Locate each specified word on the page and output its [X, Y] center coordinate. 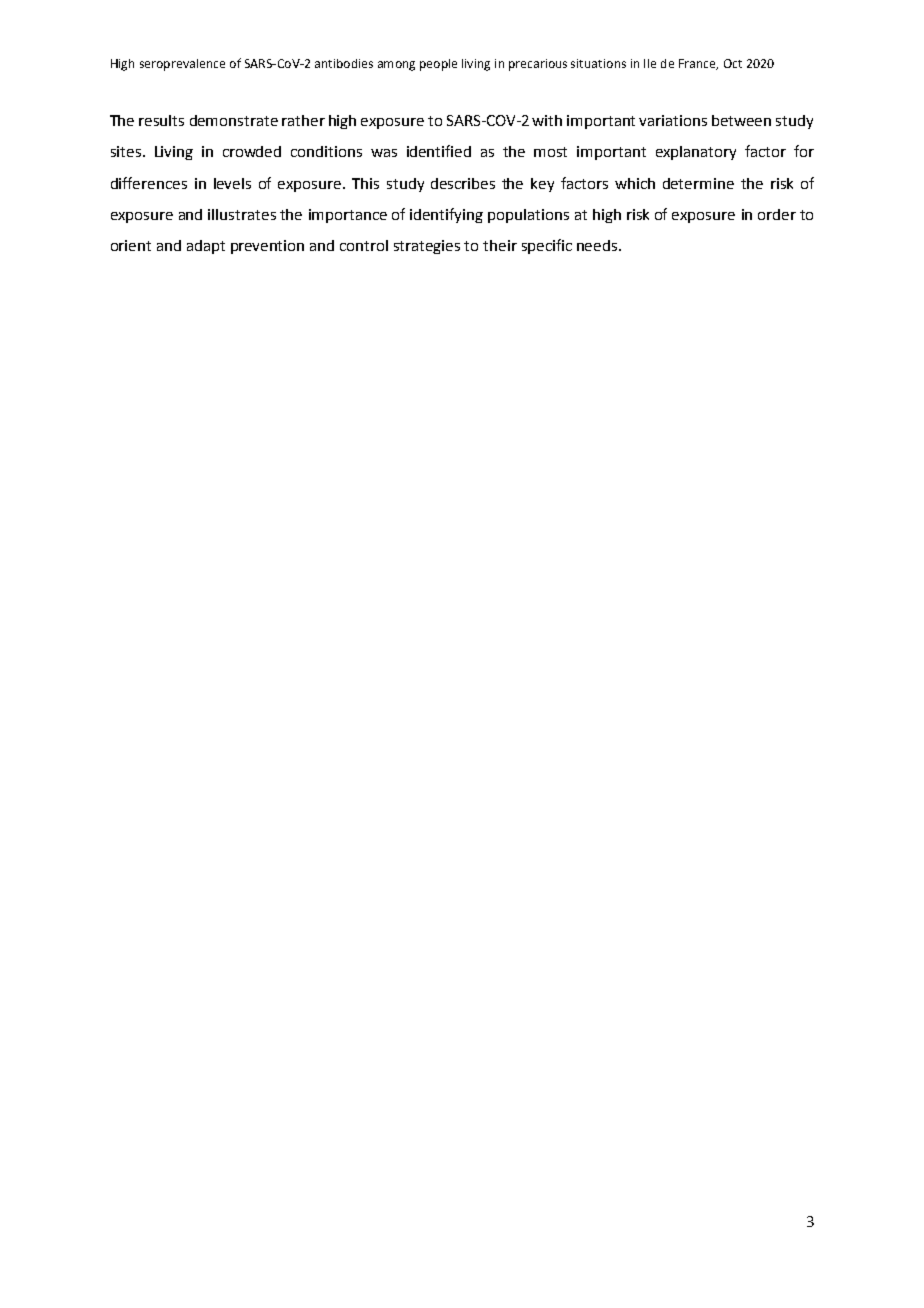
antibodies [344, 63]
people [438, 65]
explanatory [696, 153]
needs [598, 245]
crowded [252, 151]
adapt [206, 247]
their [500, 245]
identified [439, 151]
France [698, 64]
